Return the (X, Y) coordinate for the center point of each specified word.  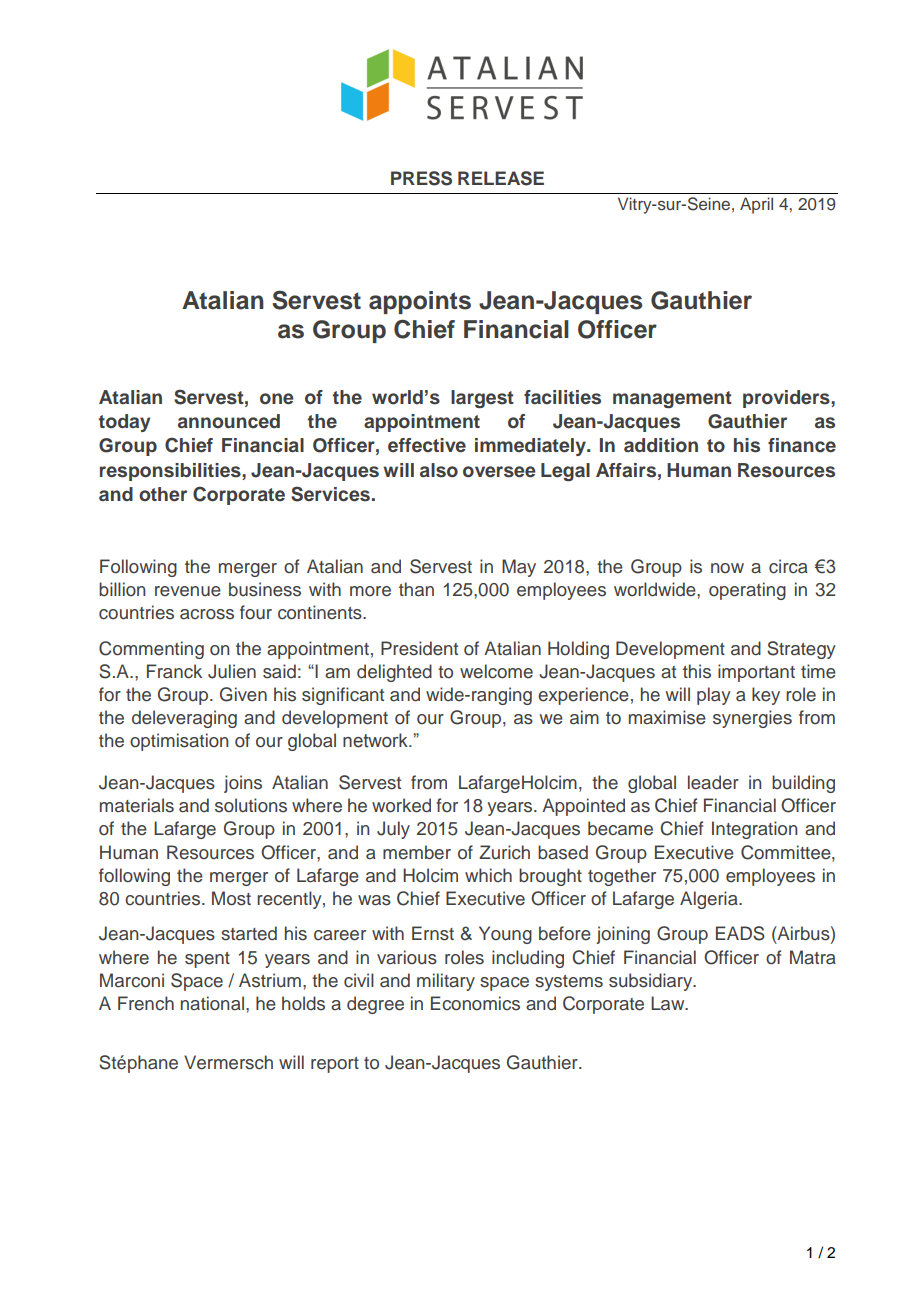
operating (747, 591)
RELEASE (501, 178)
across (207, 614)
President (419, 648)
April (756, 205)
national (212, 1003)
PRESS (421, 178)
